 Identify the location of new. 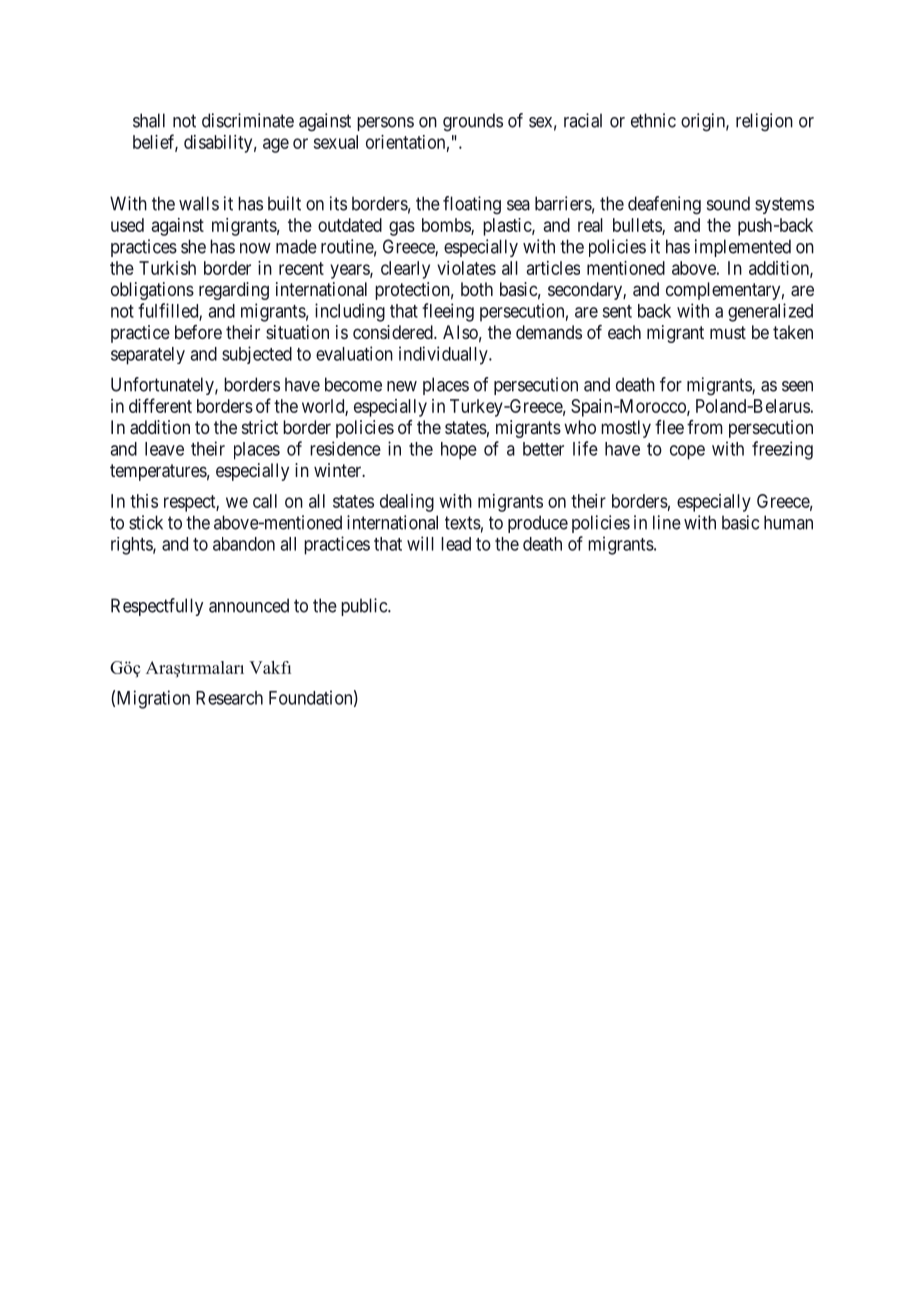
(402, 386).
